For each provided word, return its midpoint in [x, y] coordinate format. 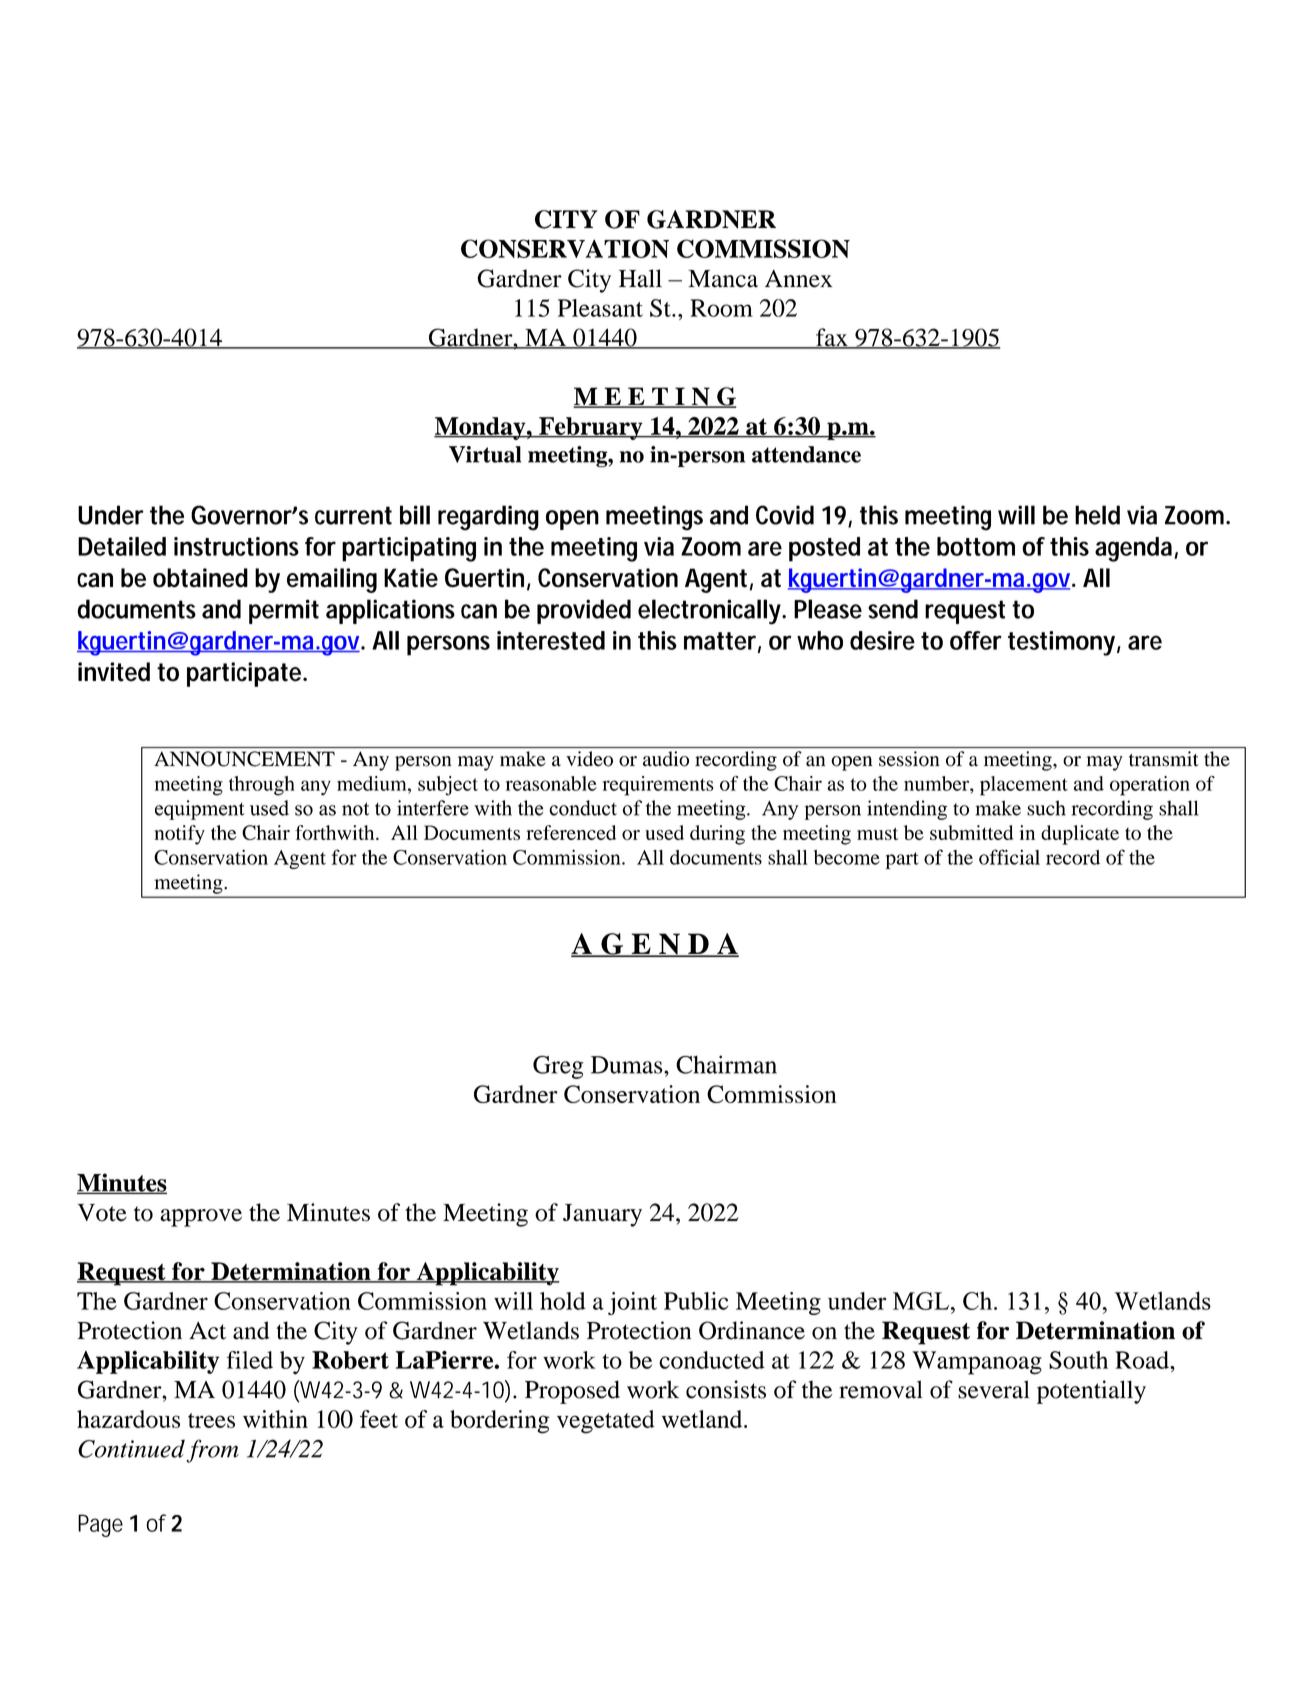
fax [832, 338]
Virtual [485, 454]
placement [1024, 786]
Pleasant [600, 308]
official [1009, 857]
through [262, 786]
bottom [976, 546]
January [602, 1215]
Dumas [628, 1065]
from [212, 1451]
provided [584, 611]
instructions [236, 546]
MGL [921, 1301]
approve [201, 1218]
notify [180, 835]
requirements [658, 786]
